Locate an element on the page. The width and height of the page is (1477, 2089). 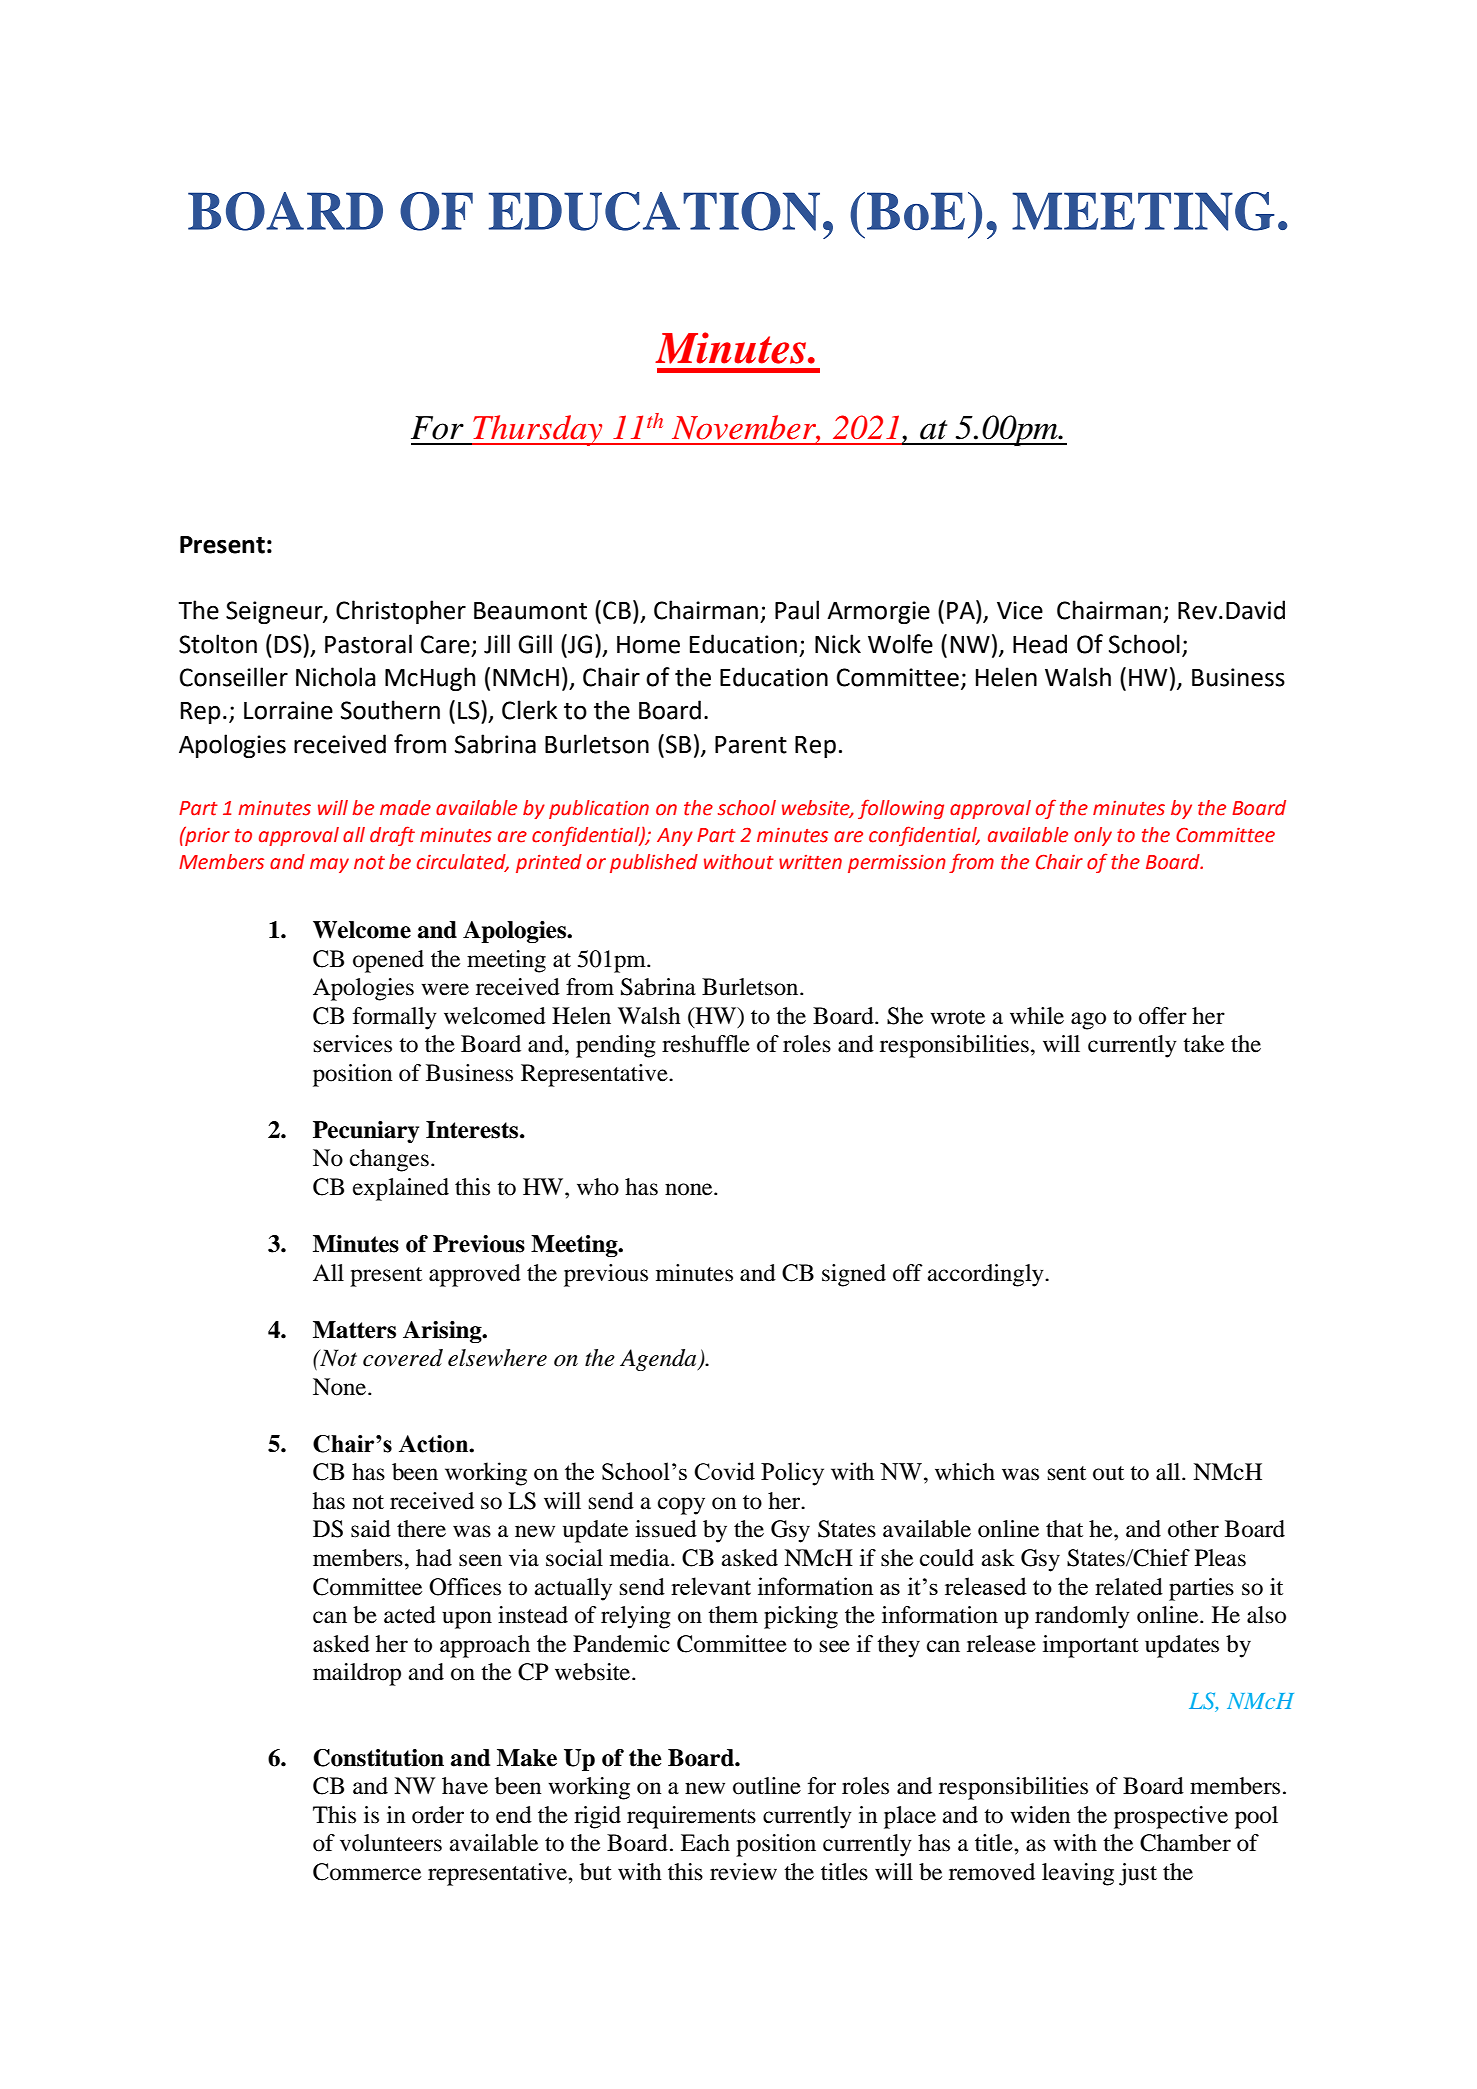
Agenda is located at coordinates (659, 1360).
